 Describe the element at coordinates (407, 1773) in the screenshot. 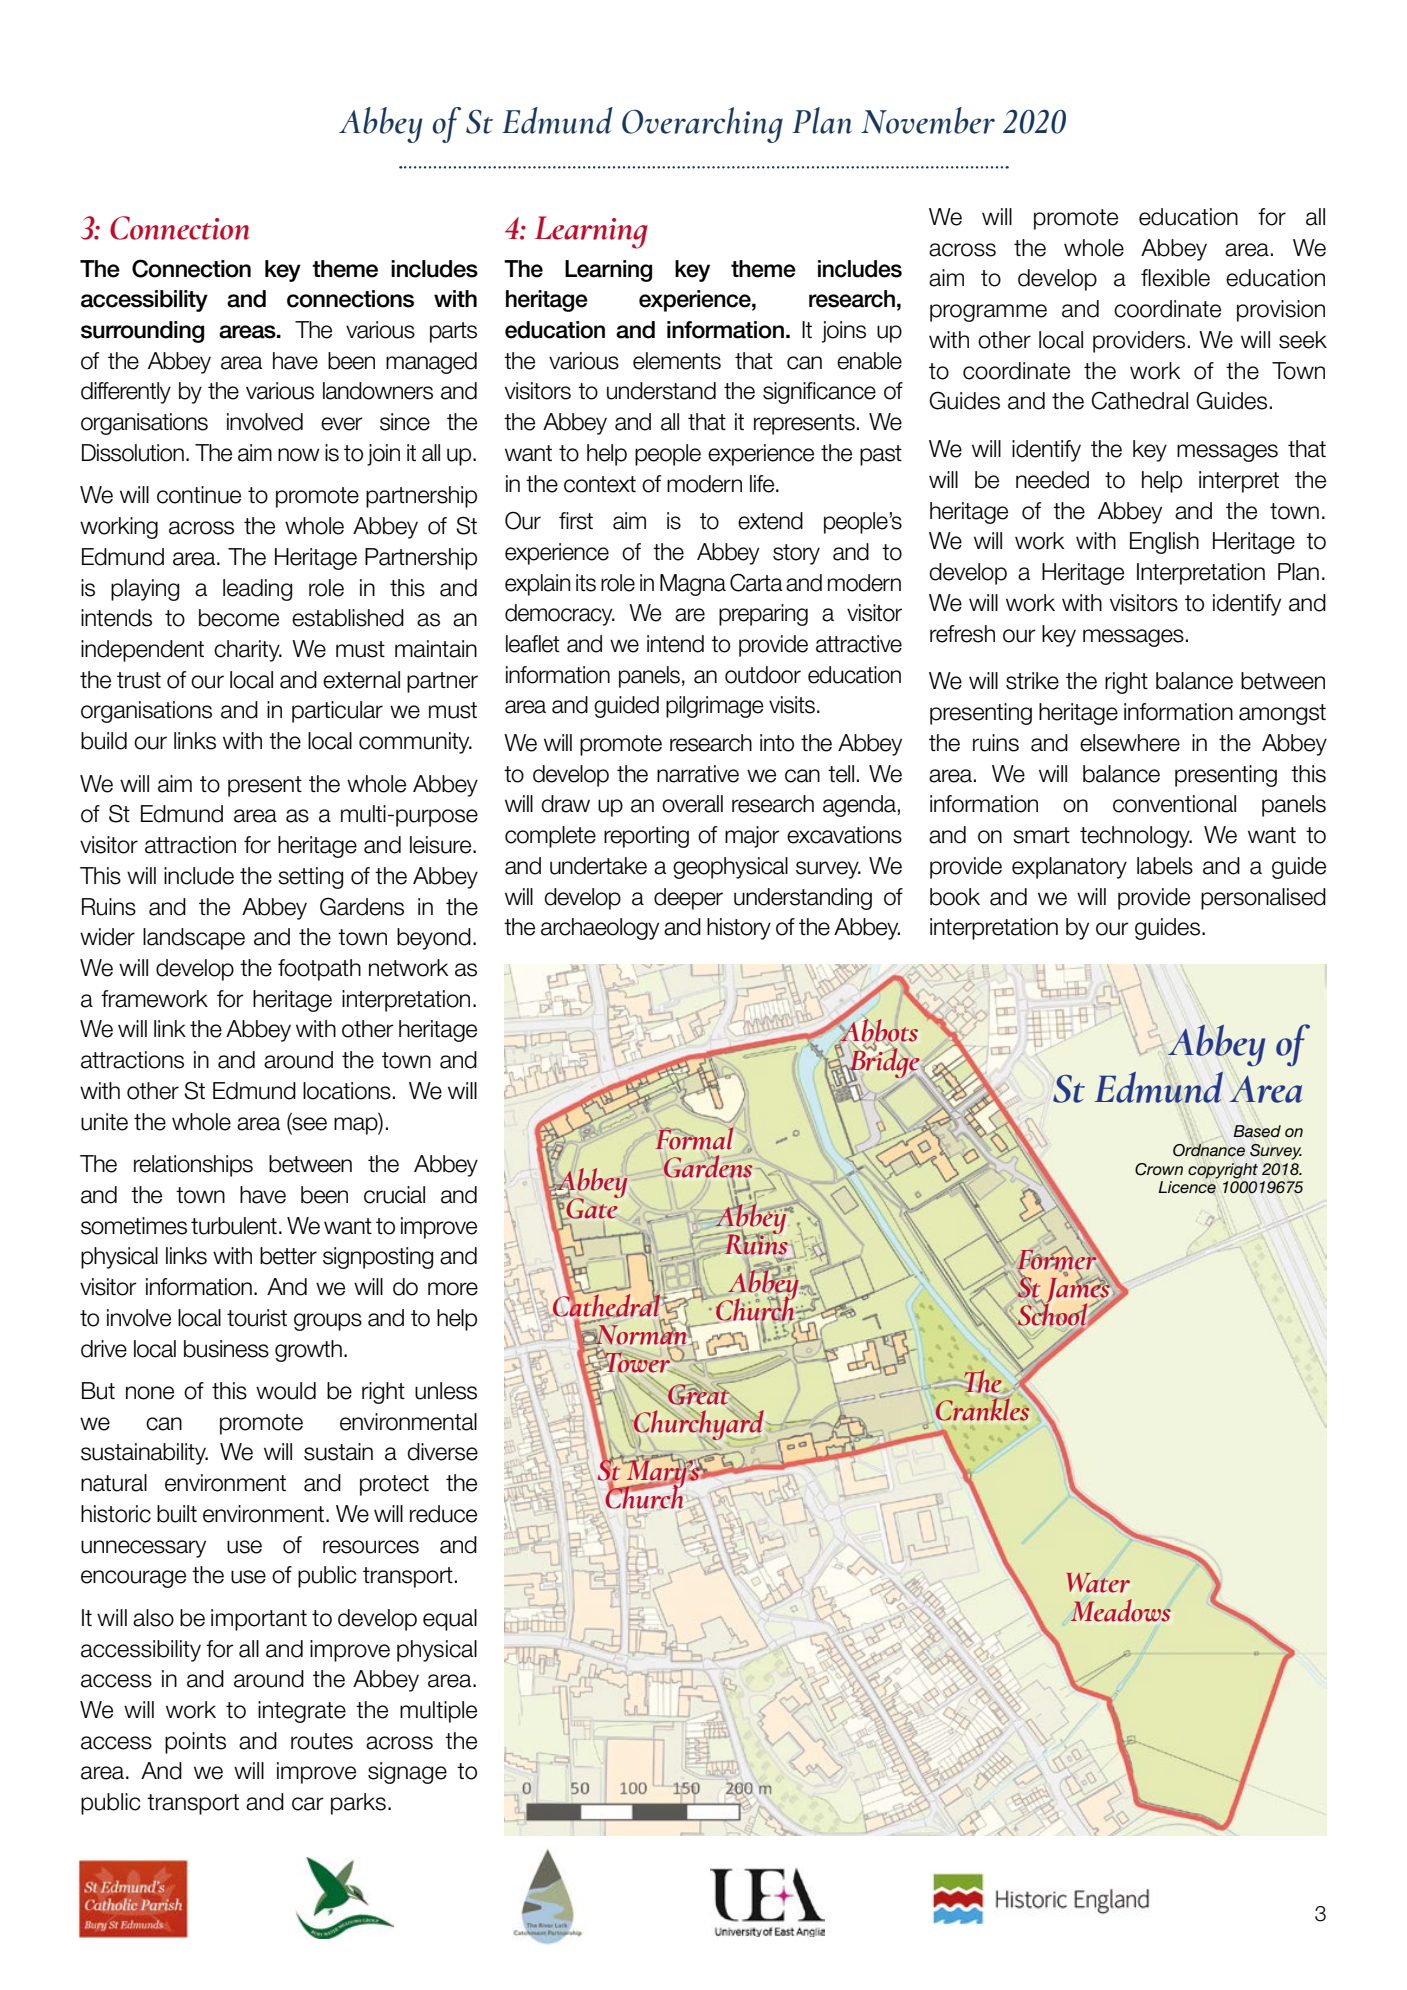

I see `signage` at that location.
